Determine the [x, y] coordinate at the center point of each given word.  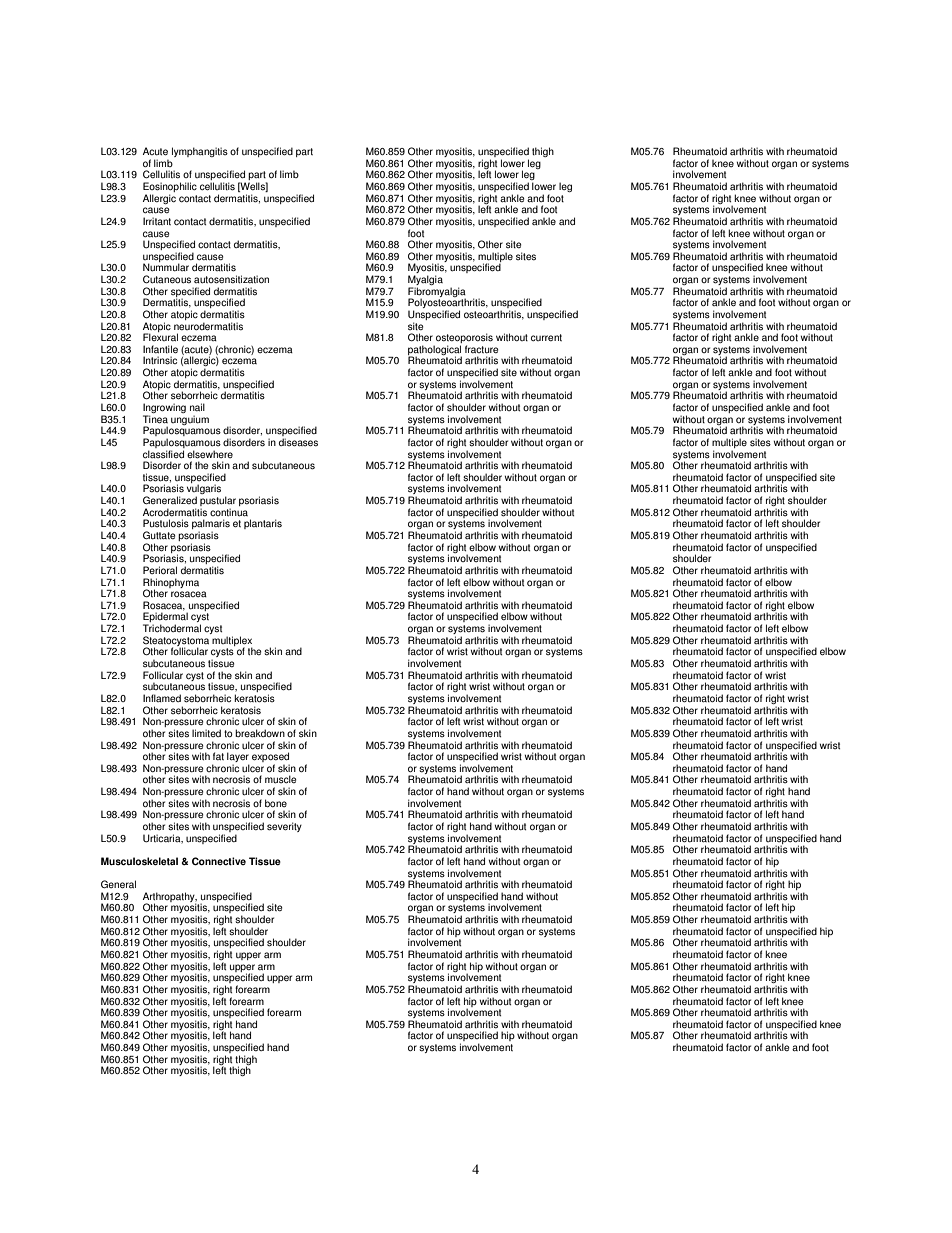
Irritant [157, 221]
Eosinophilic [170, 188]
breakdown [260, 733]
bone [276, 803]
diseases [298, 442]
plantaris [263, 524]
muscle [280, 779]
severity [284, 827]
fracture [481, 349]
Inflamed [162, 698]
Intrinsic [160, 360]
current [546, 338]
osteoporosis [463, 339]
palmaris [211, 525]
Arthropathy [170, 898]
